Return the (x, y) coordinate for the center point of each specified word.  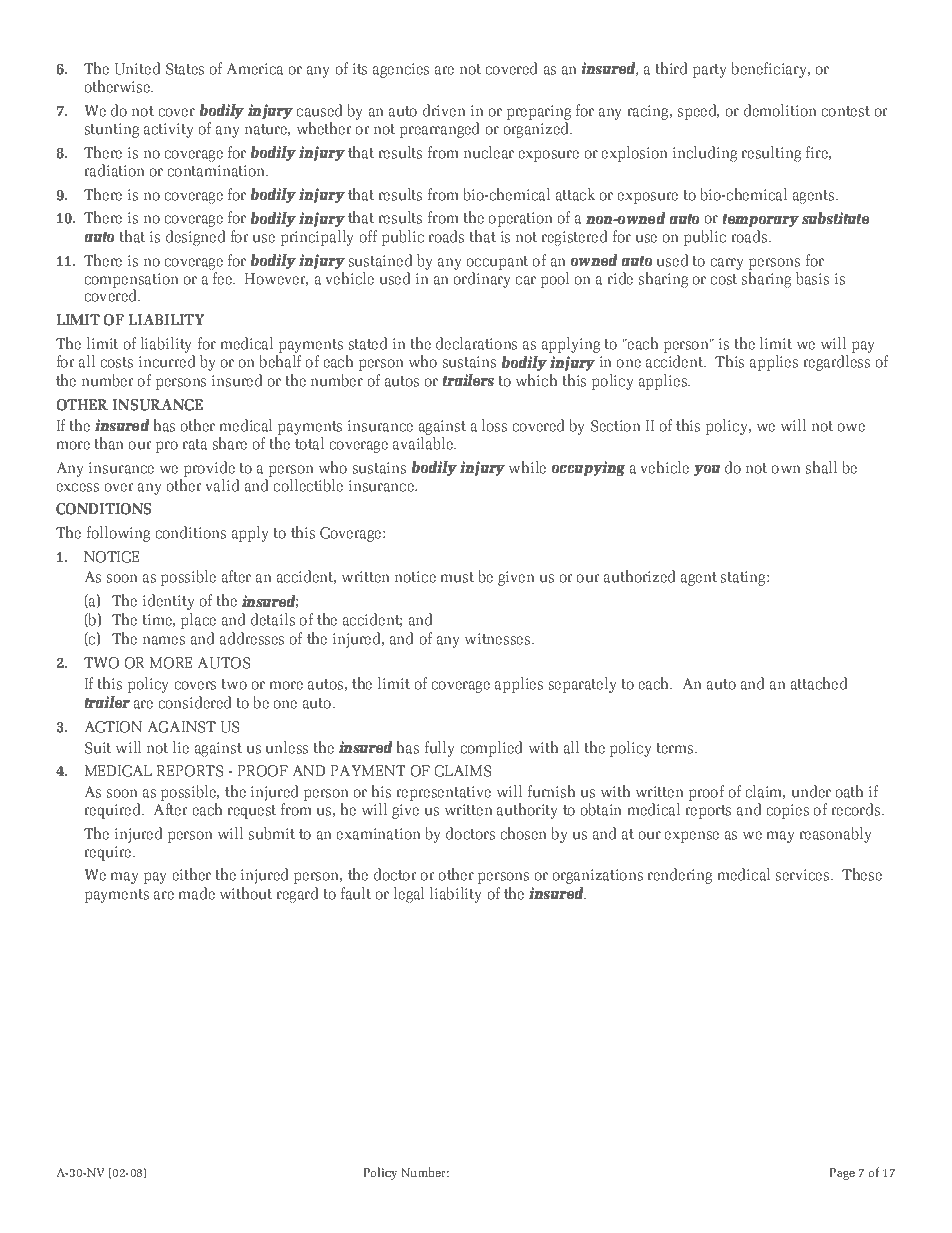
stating (744, 578)
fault (356, 893)
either (191, 874)
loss (494, 425)
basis (812, 278)
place (198, 619)
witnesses (499, 639)
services (804, 875)
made (197, 893)
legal (409, 895)
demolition (780, 110)
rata (195, 444)
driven (444, 110)
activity (169, 130)
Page (842, 1174)
